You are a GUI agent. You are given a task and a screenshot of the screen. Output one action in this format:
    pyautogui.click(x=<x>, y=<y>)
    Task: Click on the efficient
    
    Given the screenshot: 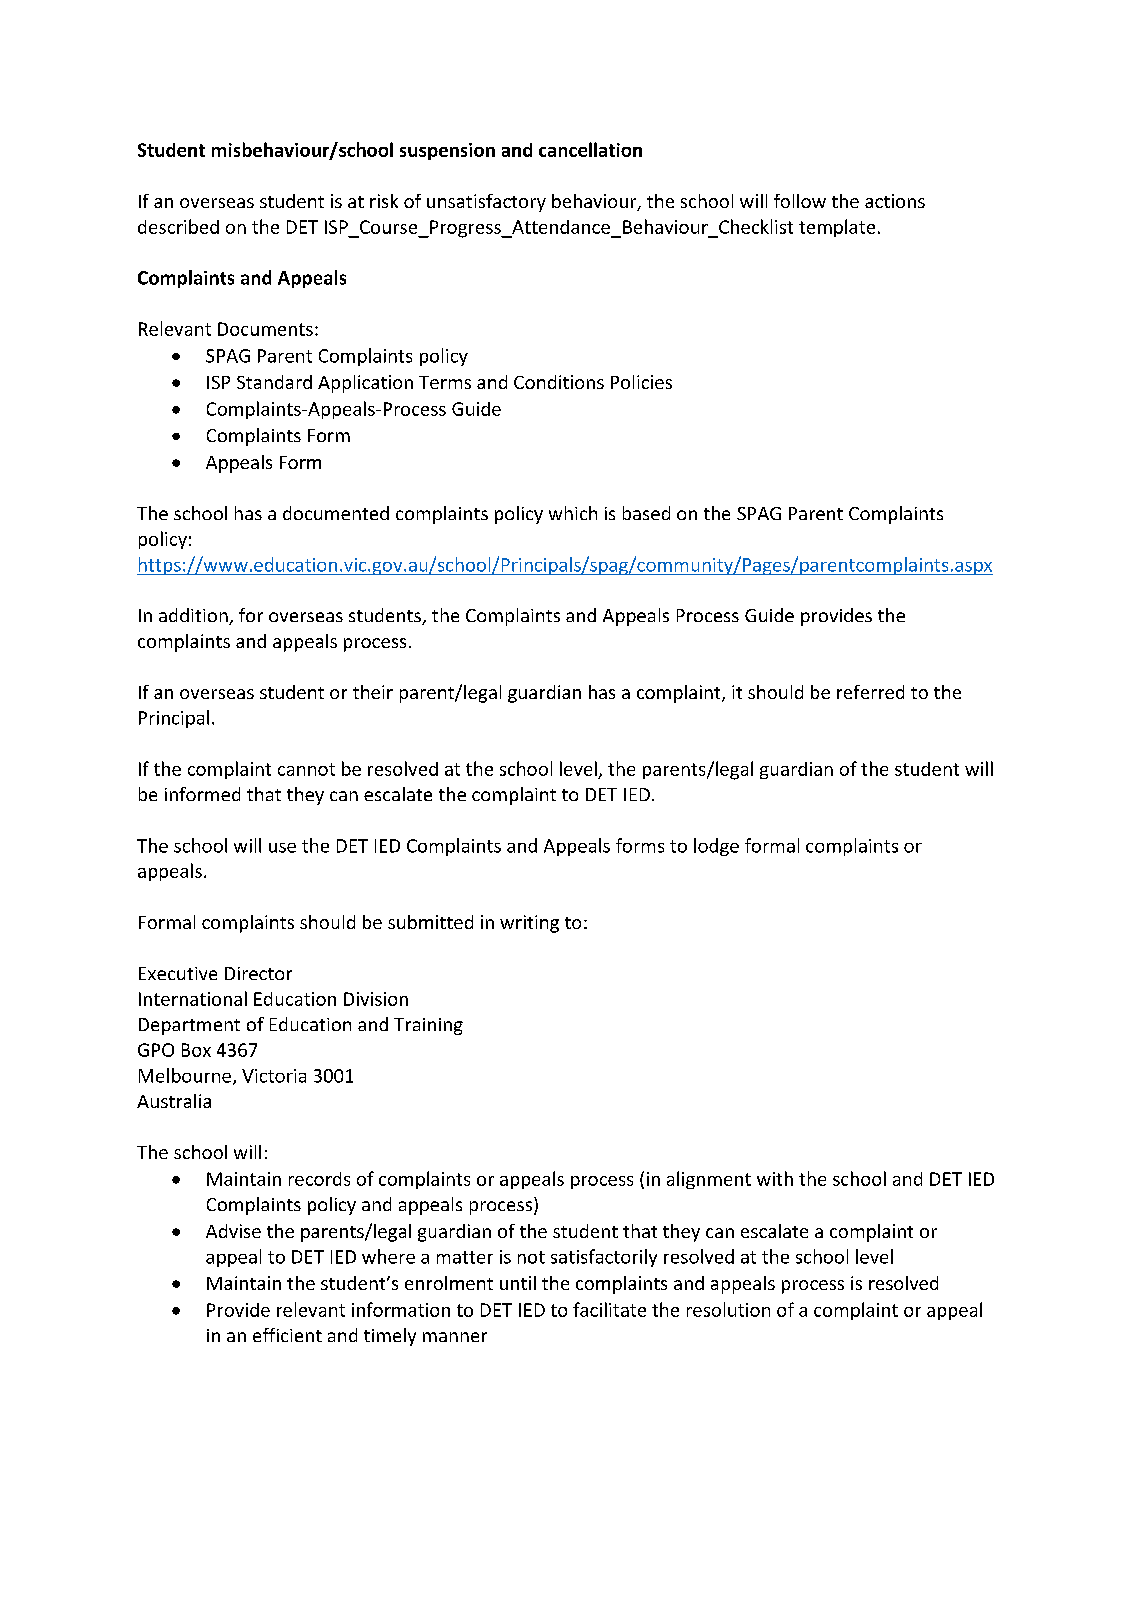 What is the action you would take?
    pyautogui.click(x=287, y=1335)
